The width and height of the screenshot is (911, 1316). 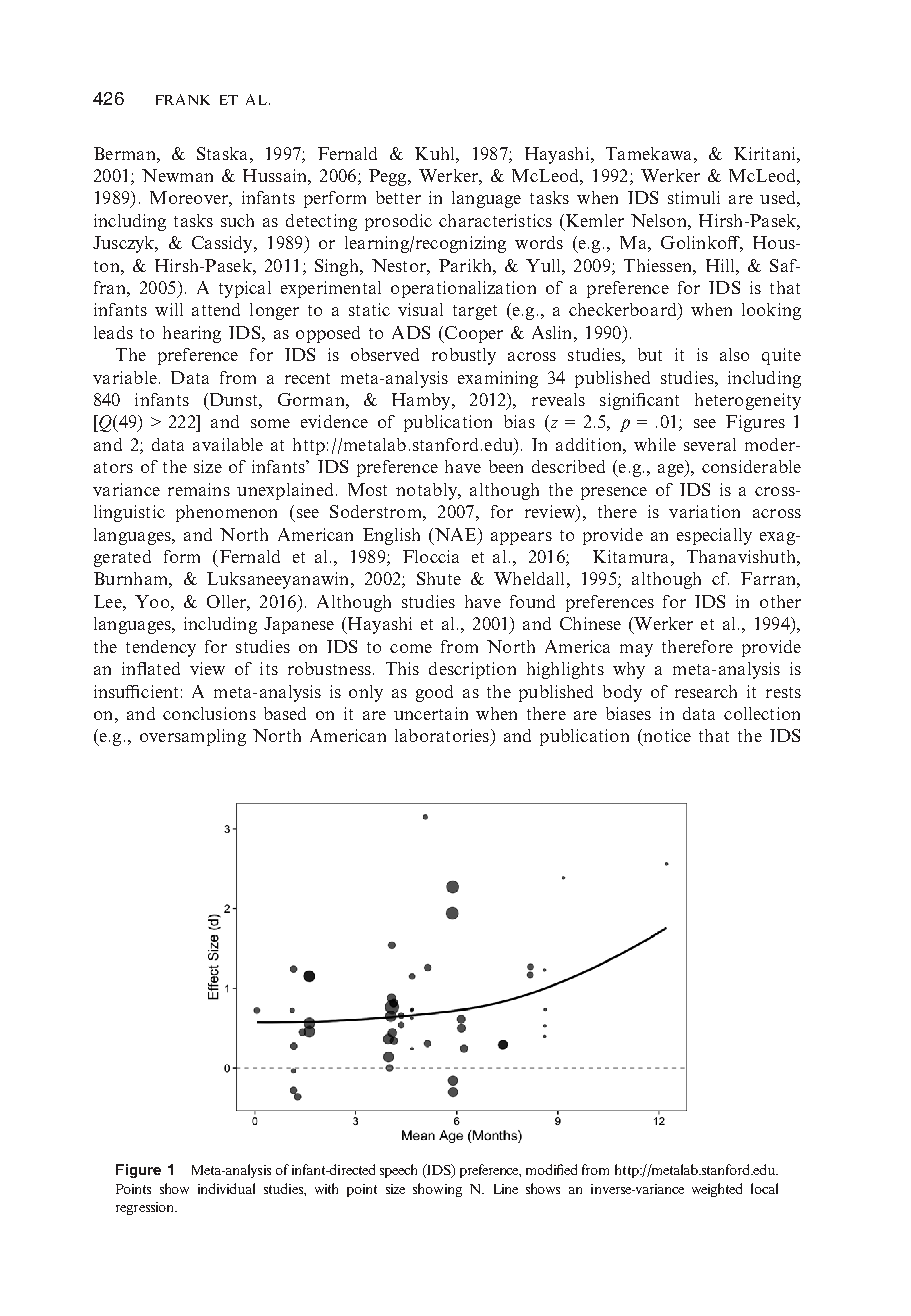 I want to click on individual, so click(x=226, y=1188).
